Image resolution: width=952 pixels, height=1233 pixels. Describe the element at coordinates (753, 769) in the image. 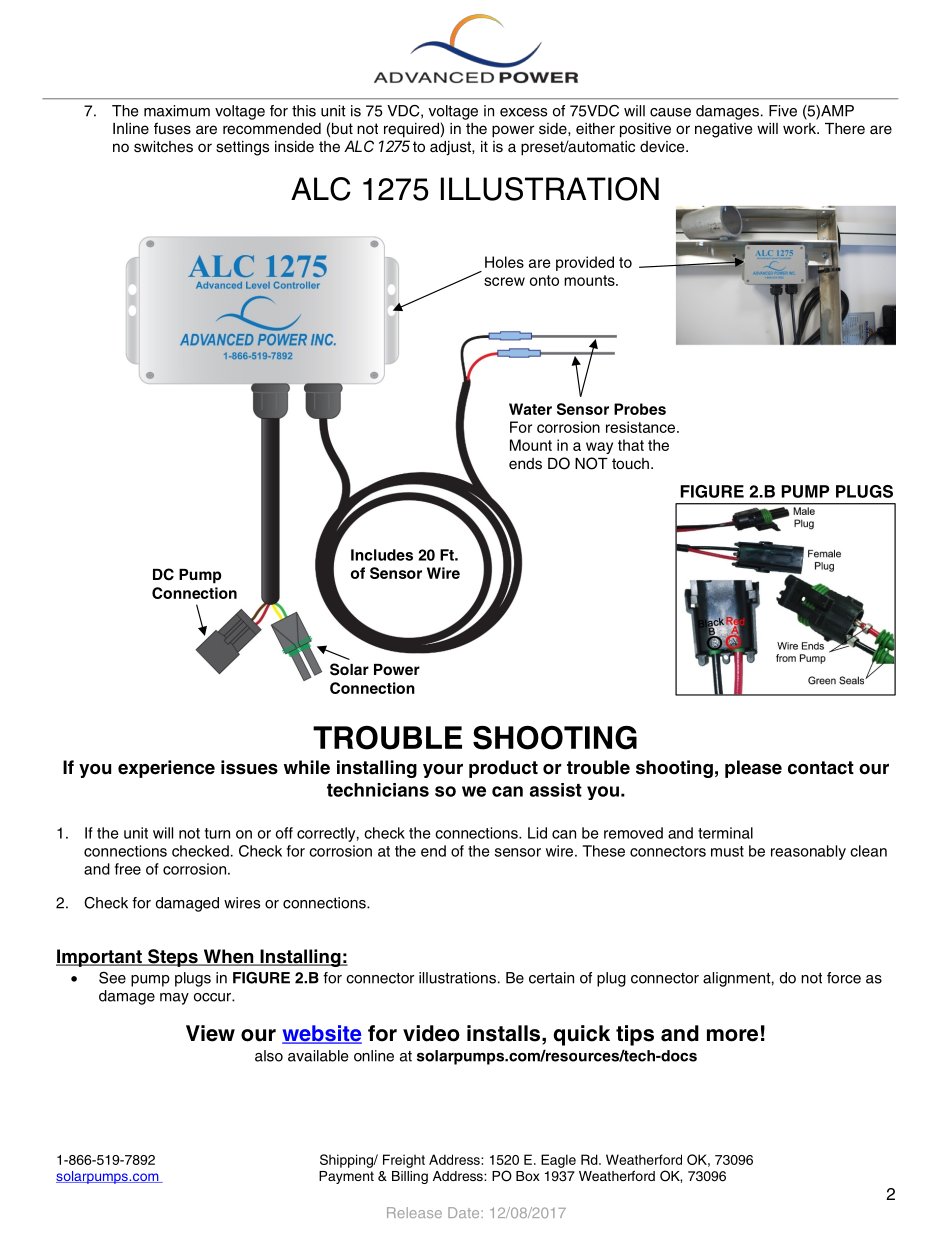

I see `please` at that location.
